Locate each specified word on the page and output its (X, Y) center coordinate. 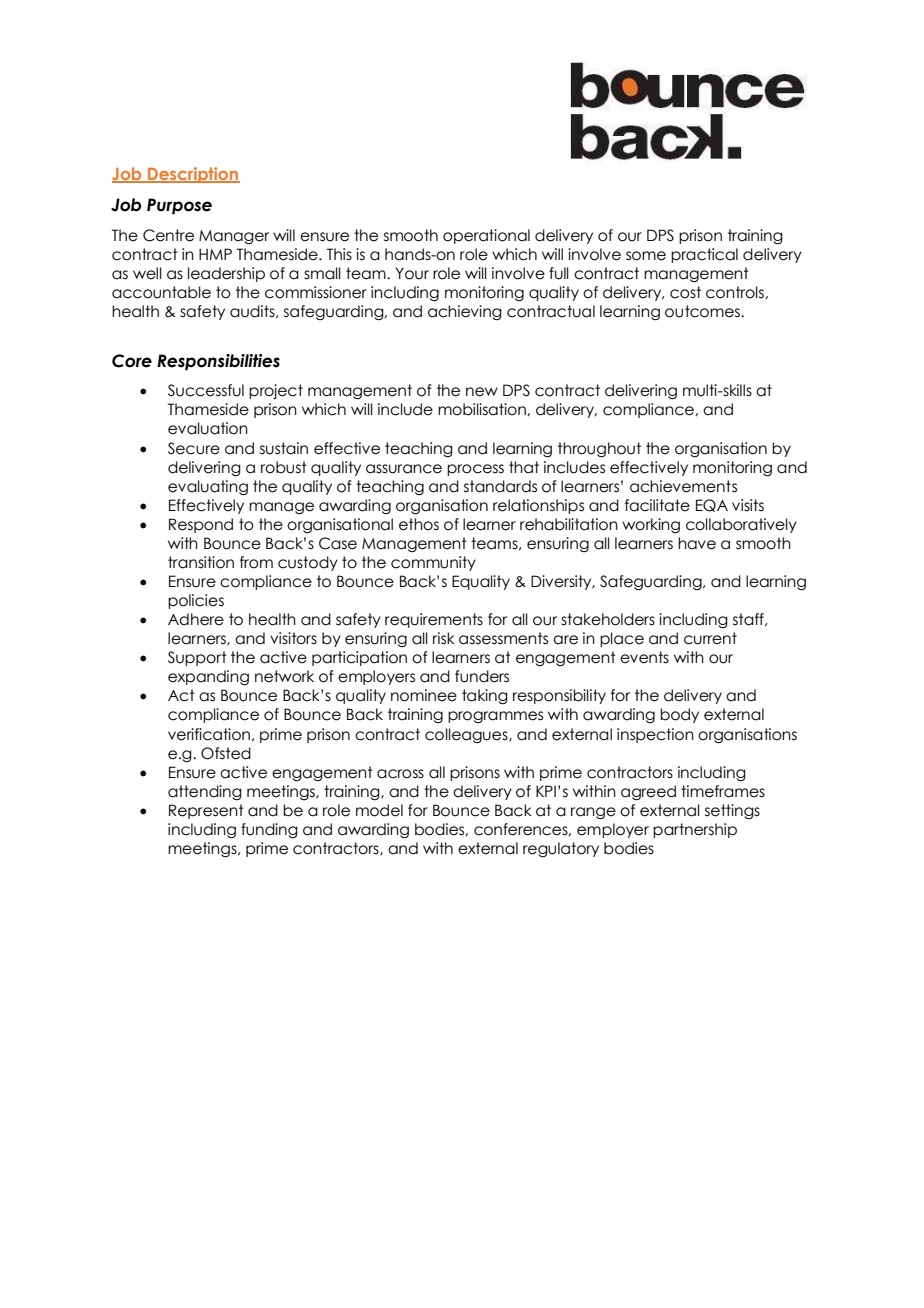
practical (704, 255)
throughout (599, 449)
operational (486, 236)
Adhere (196, 619)
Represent (206, 811)
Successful (206, 390)
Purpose (179, 206)
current (710, 638)
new (482, 392)
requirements (434, 620)
